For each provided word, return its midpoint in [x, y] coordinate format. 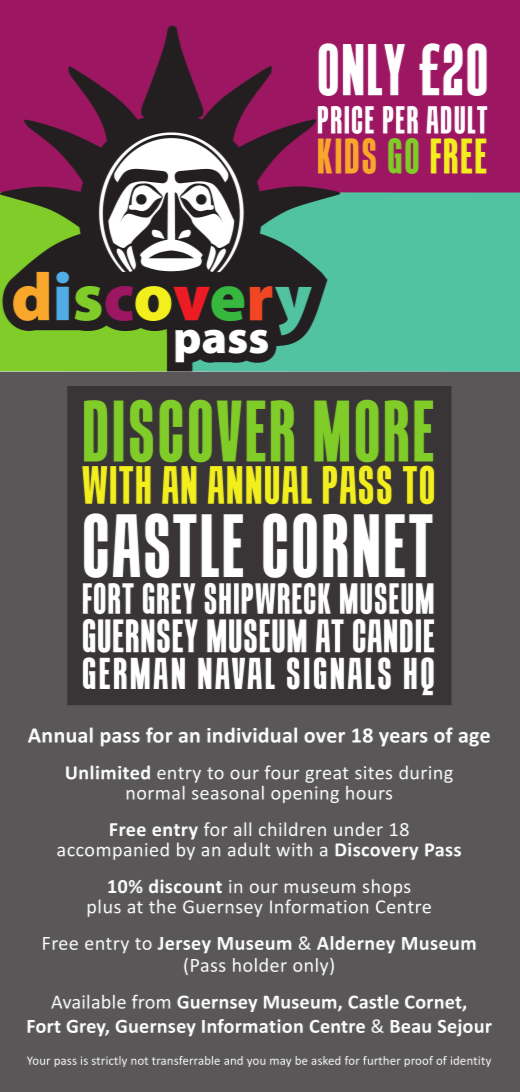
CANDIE [393, 636]
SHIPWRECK [268, 598]
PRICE [346, 120]
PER [400, 120]
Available [88, 1002]
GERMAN [134, 673]
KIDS [347, 156]
